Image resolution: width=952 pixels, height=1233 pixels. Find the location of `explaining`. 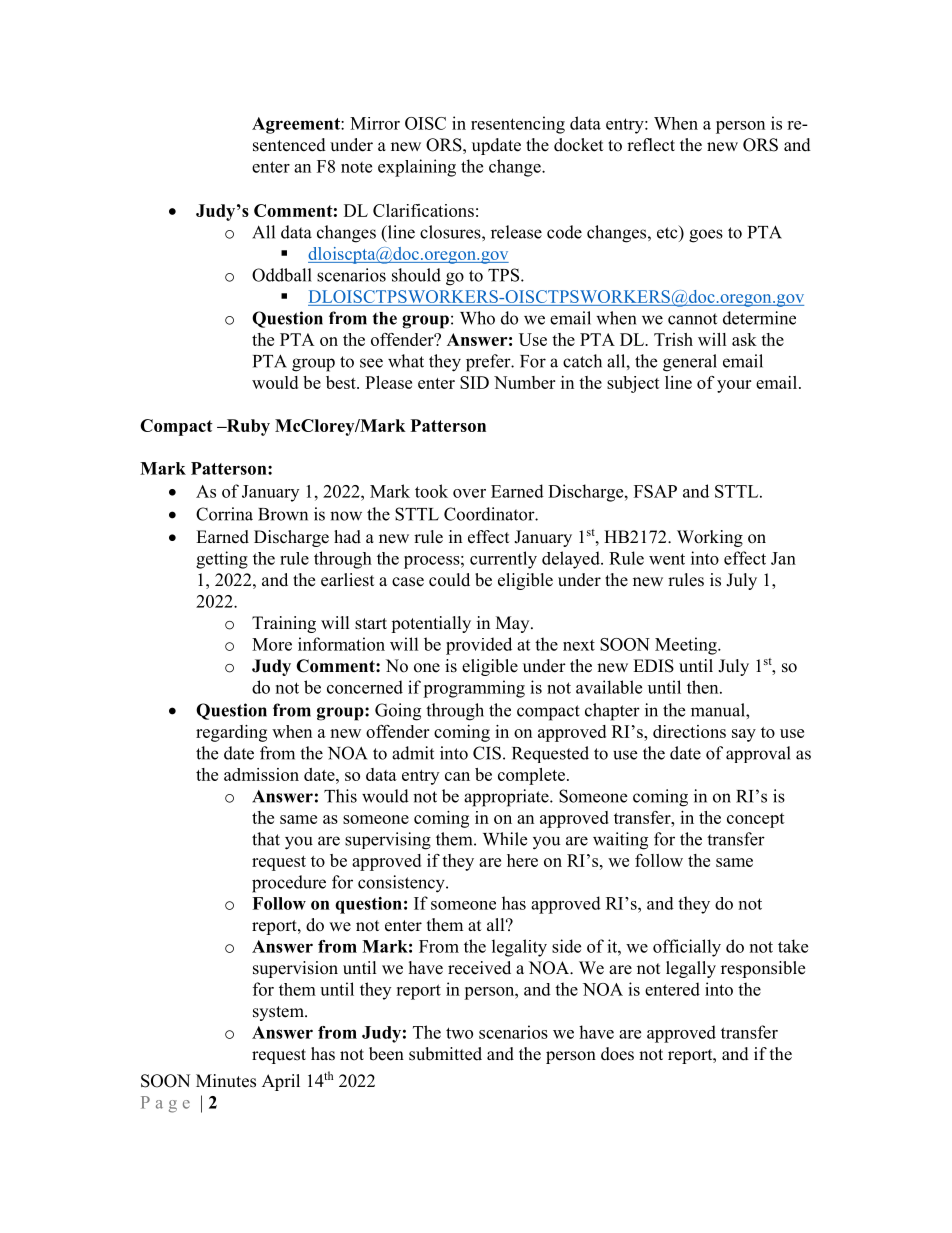

explaining is located at coordinates (417, 168).
